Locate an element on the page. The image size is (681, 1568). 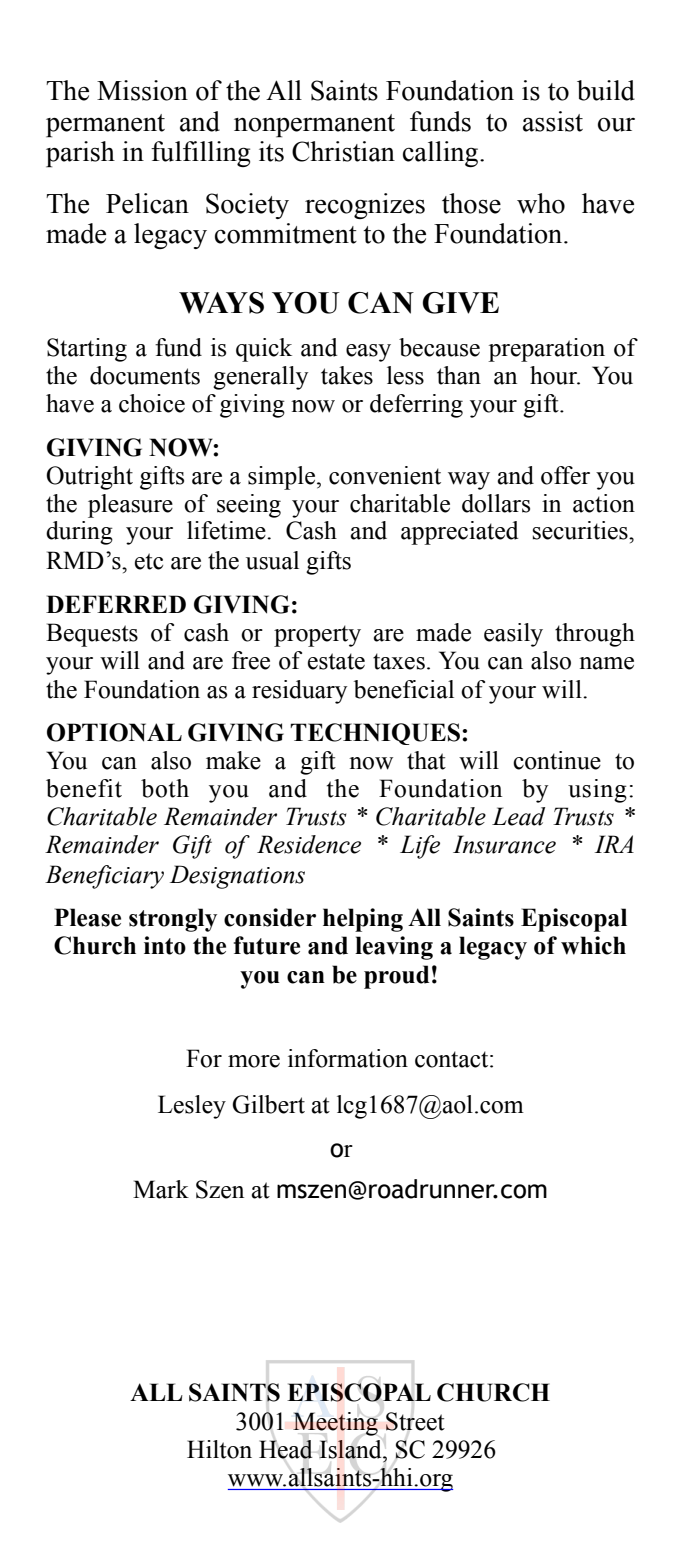
continue is located at coordinates (557, 760).
